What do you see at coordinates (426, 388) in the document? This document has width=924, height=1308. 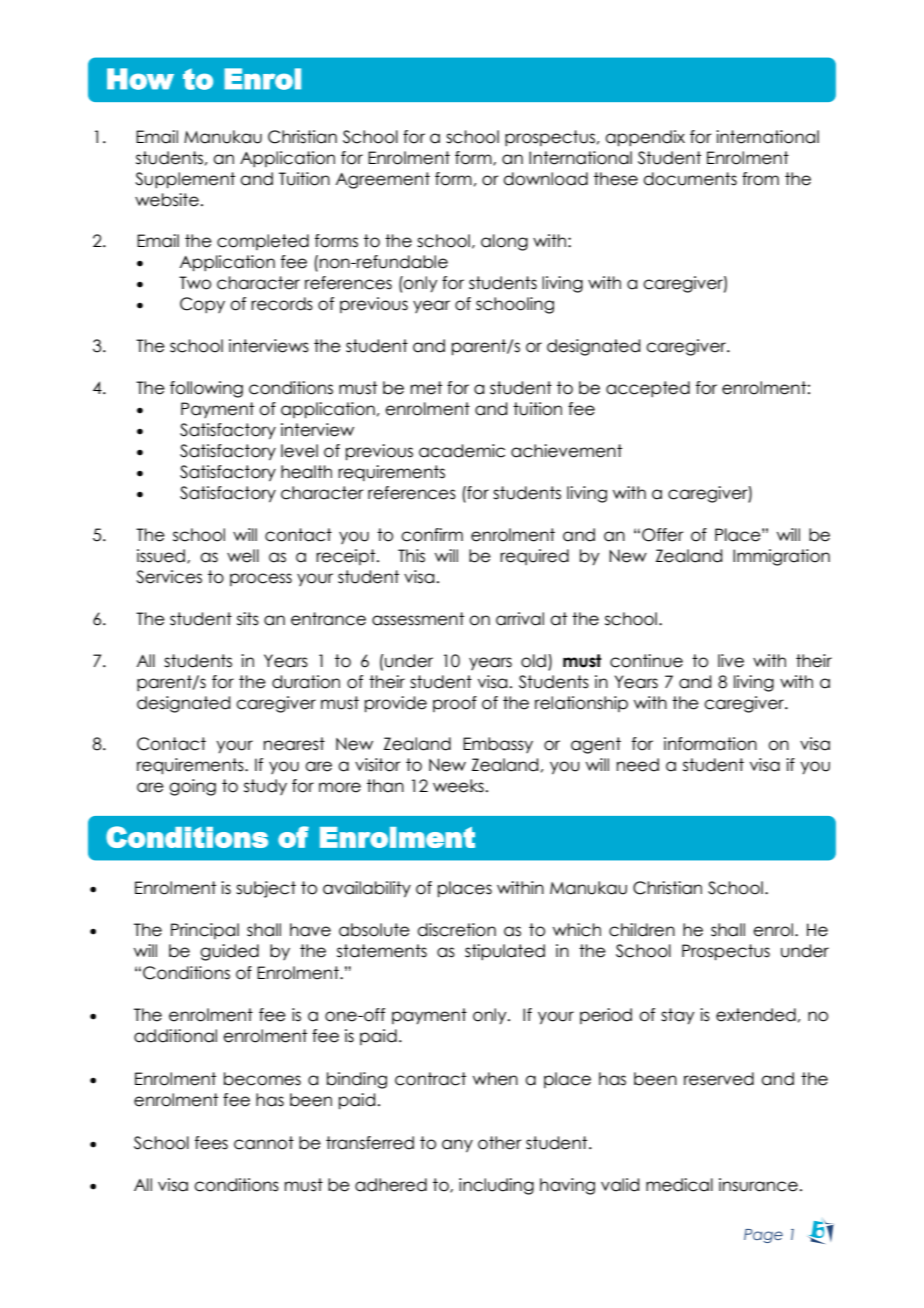 I see `met` at bounding box center [426, 388].
